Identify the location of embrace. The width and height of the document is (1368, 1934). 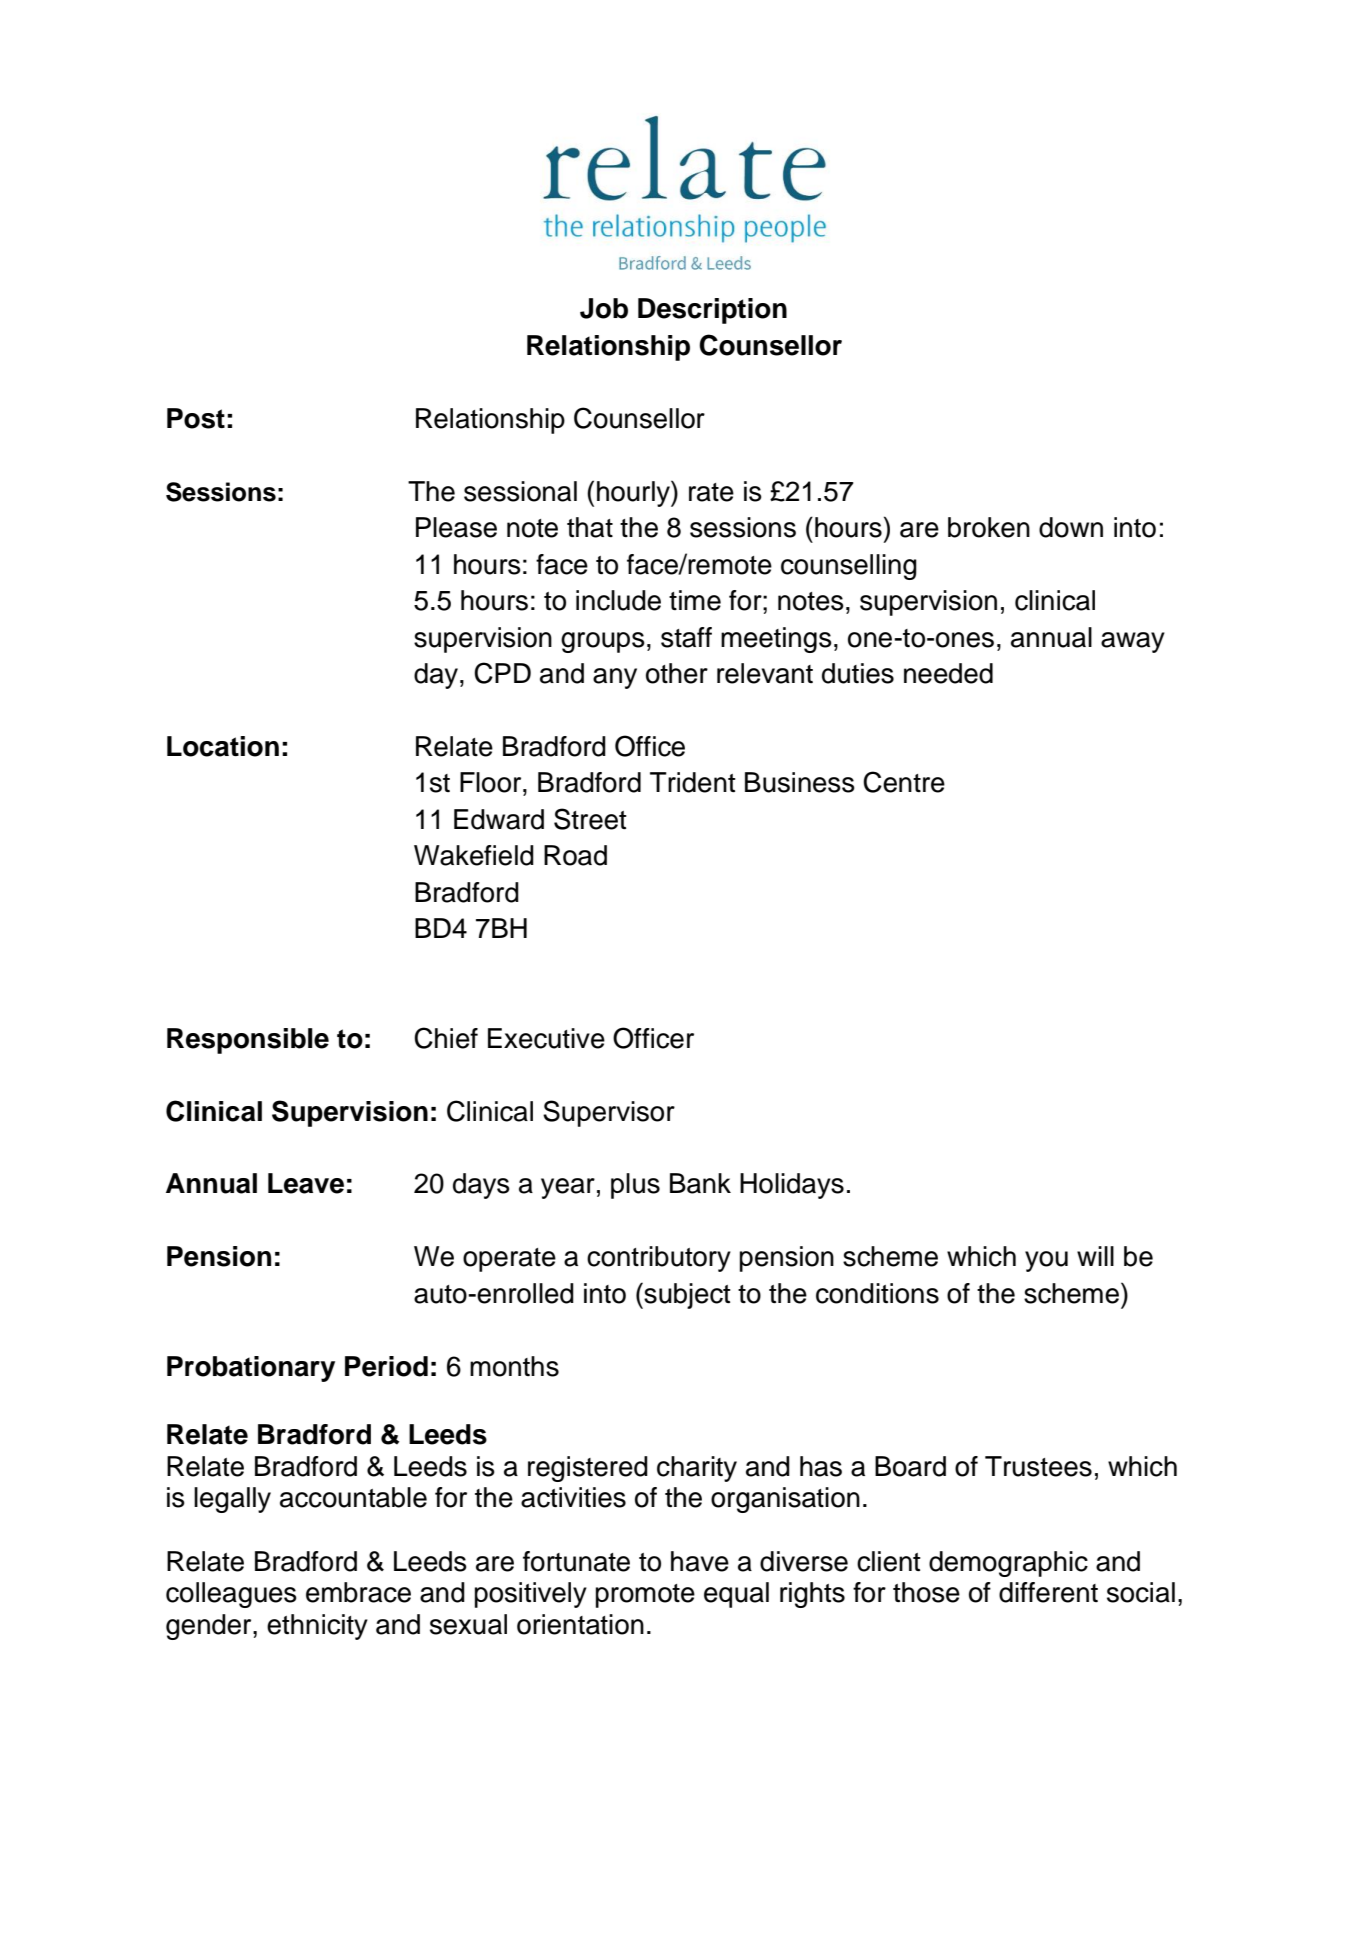
(358, 1592).
